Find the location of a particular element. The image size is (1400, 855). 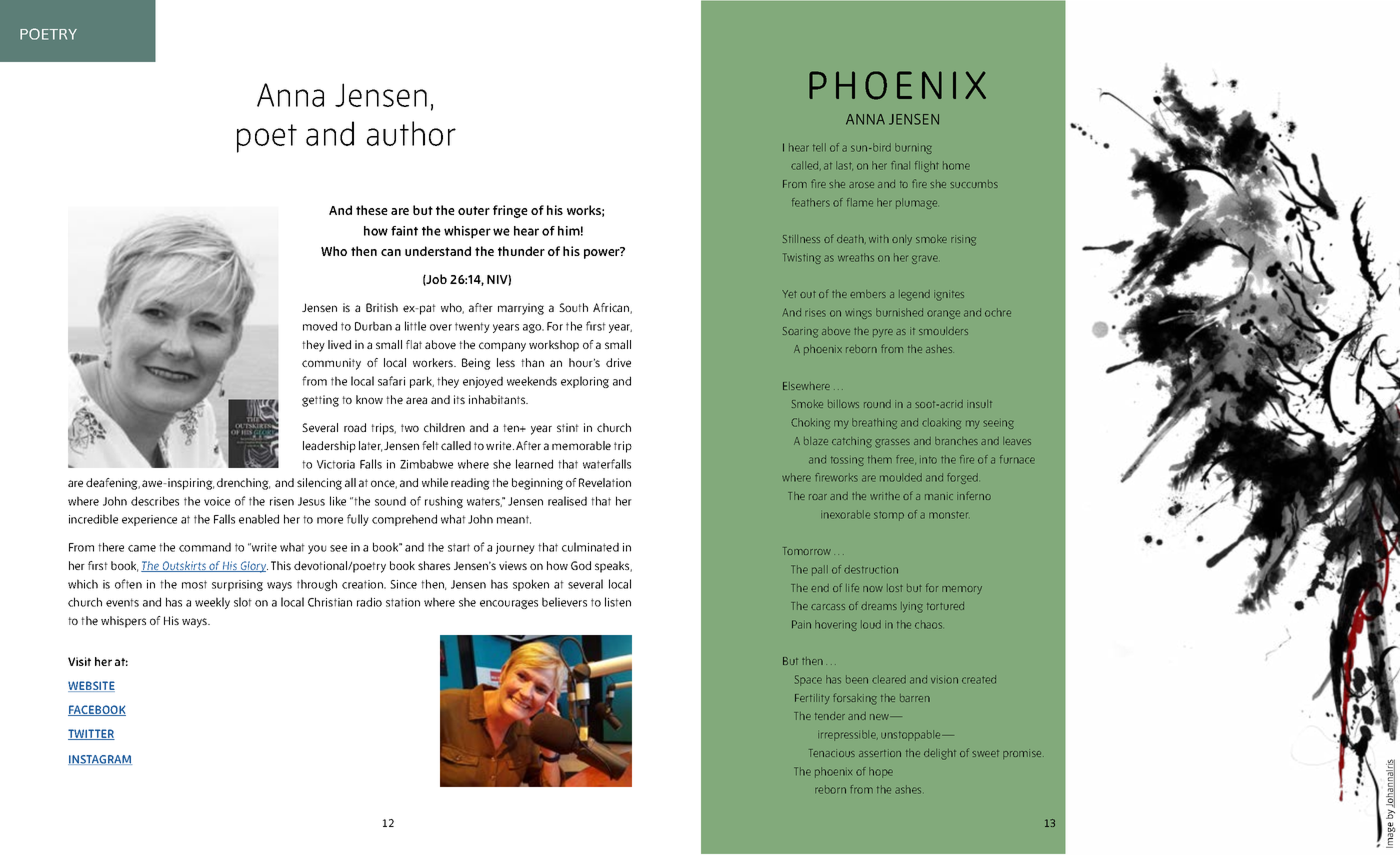

voice is located at coordinates (217, 501).
